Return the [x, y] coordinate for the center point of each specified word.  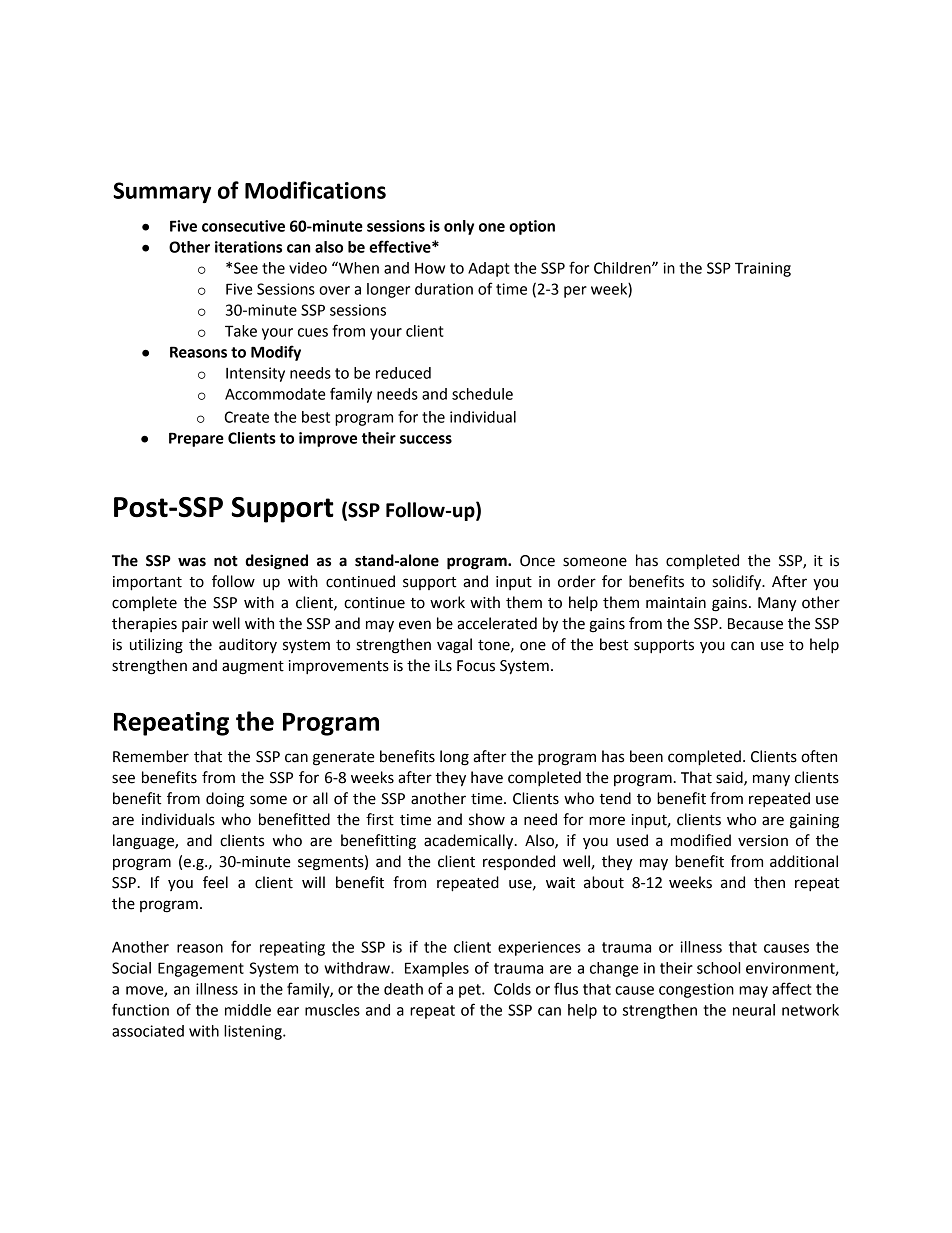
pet [471, 991]
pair [195, 625]
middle [248, 1010]
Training [763, 269]
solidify [738, 583]
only [459, 227]
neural [754, 1010]
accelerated [497, 623]
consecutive [243, 226]
